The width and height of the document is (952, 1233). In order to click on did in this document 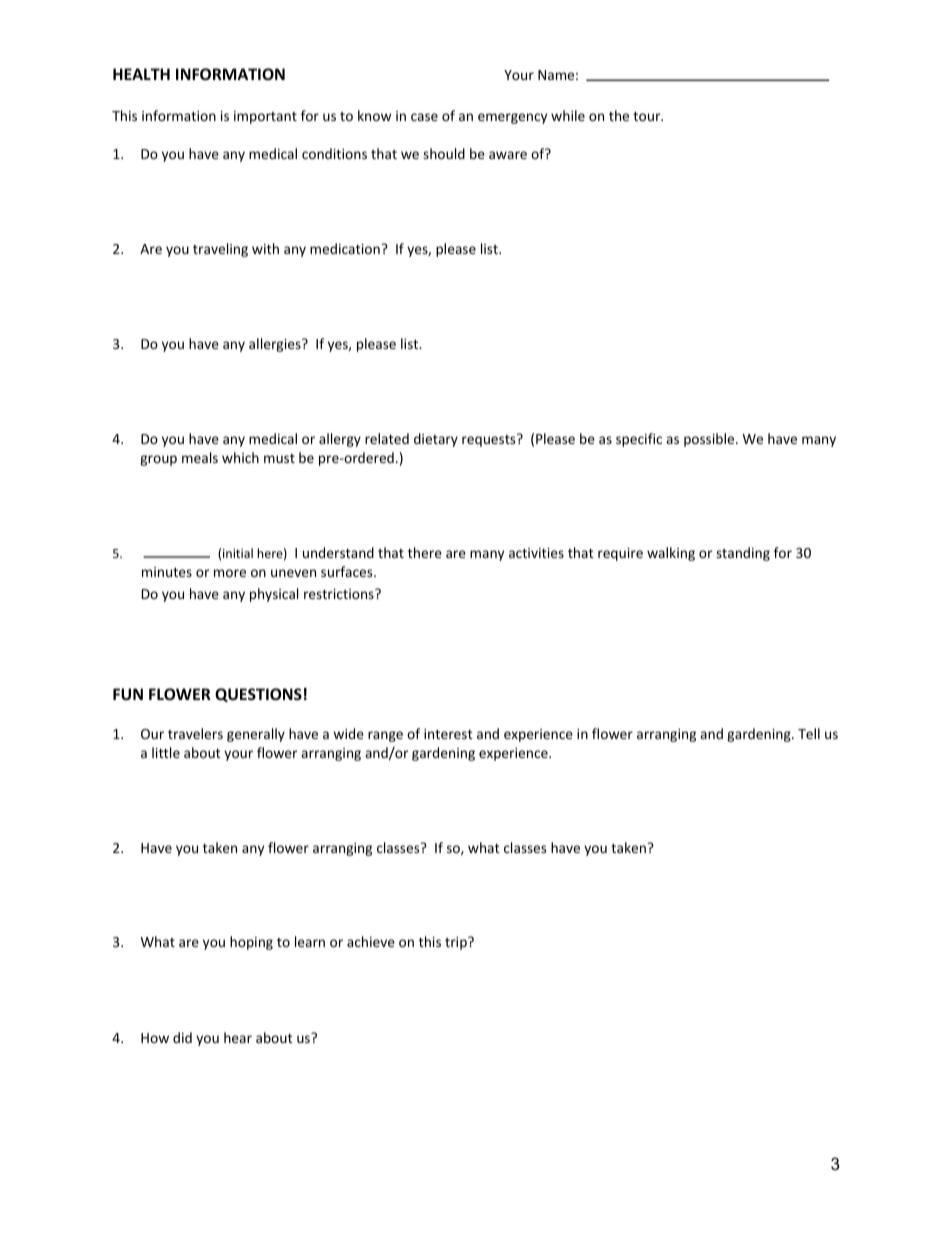, I will do `click(182, 1037)`.
